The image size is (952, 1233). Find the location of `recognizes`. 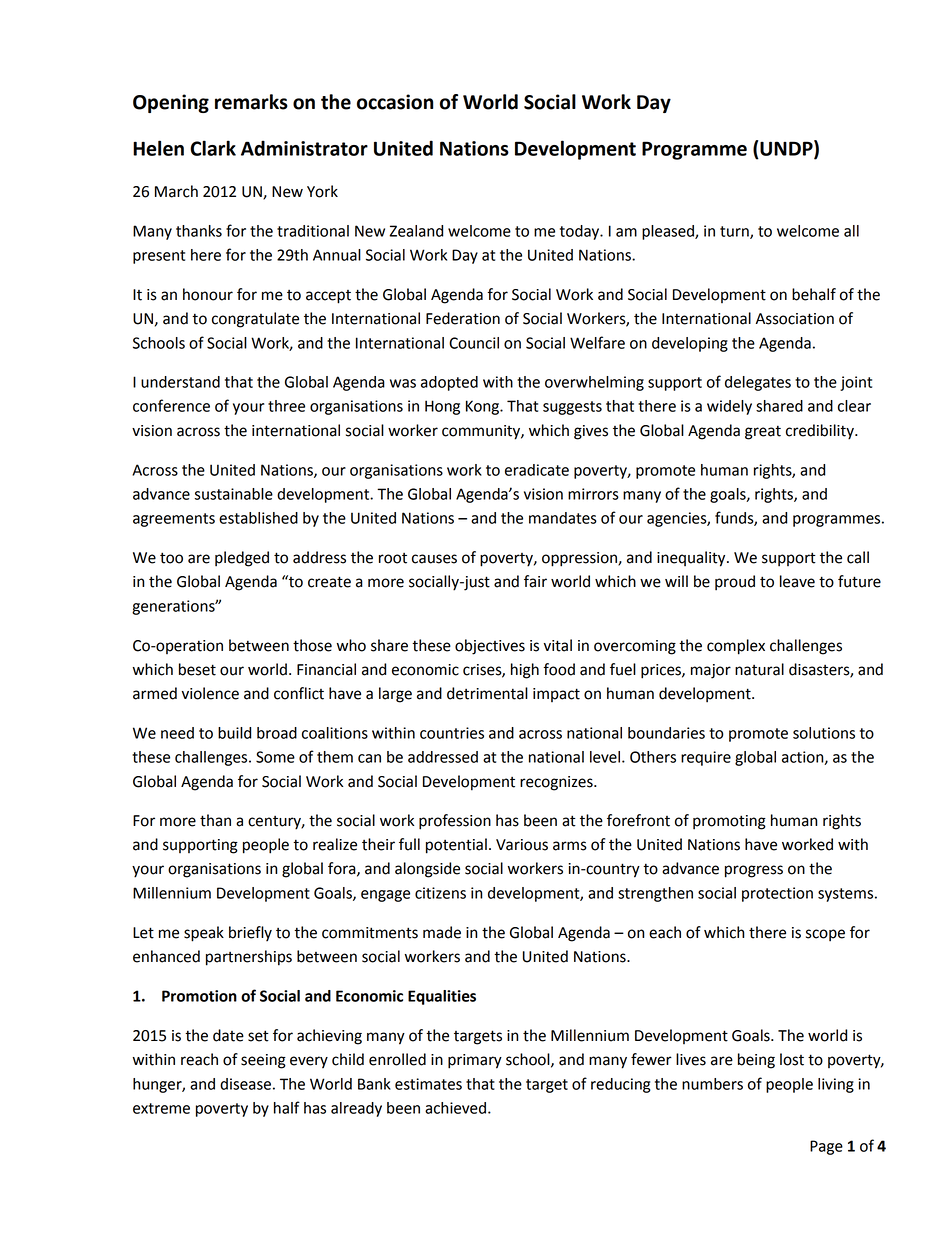

recognizes is located at coordinates (557, 783).
